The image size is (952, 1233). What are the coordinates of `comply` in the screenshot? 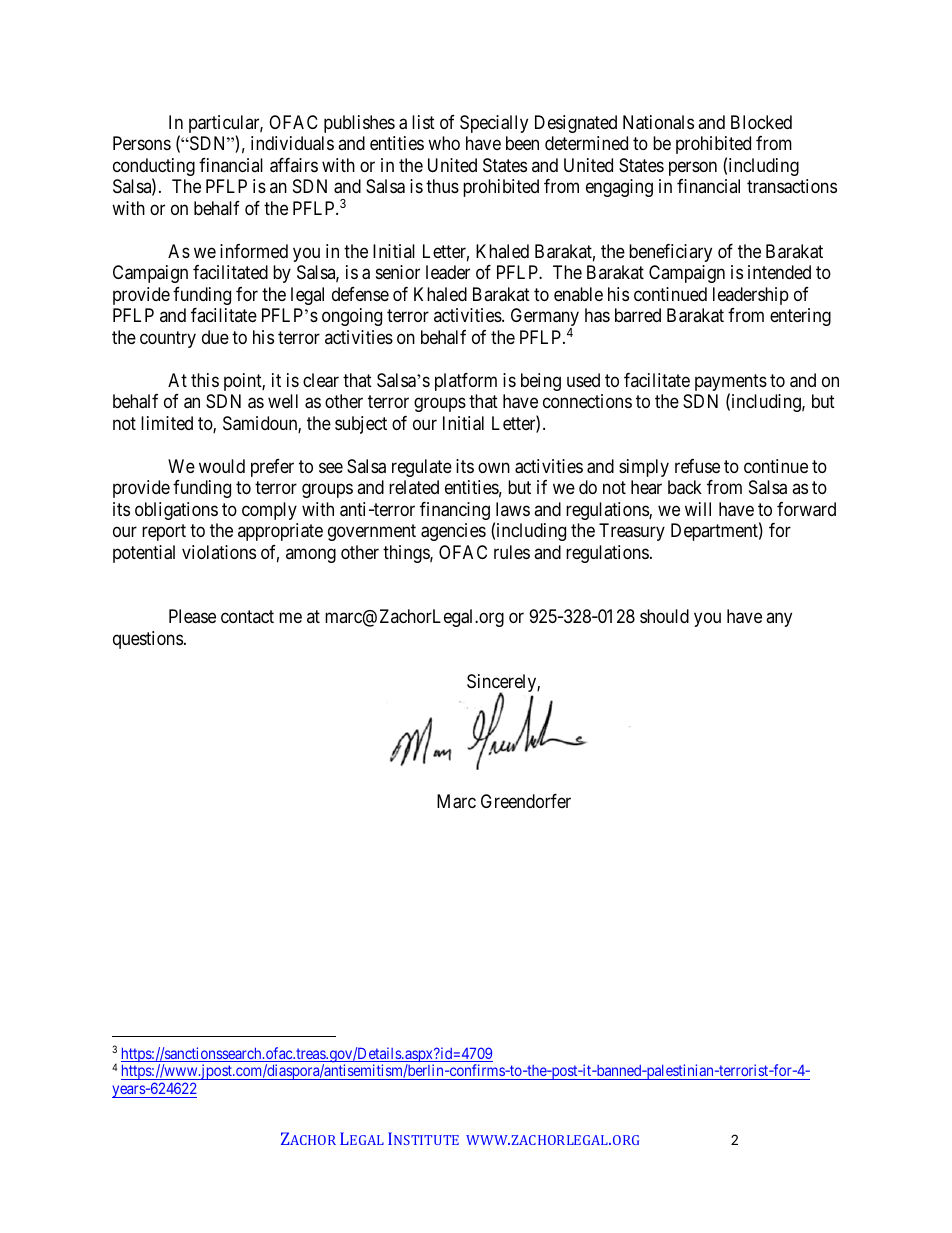 It's located at (269, 511).
